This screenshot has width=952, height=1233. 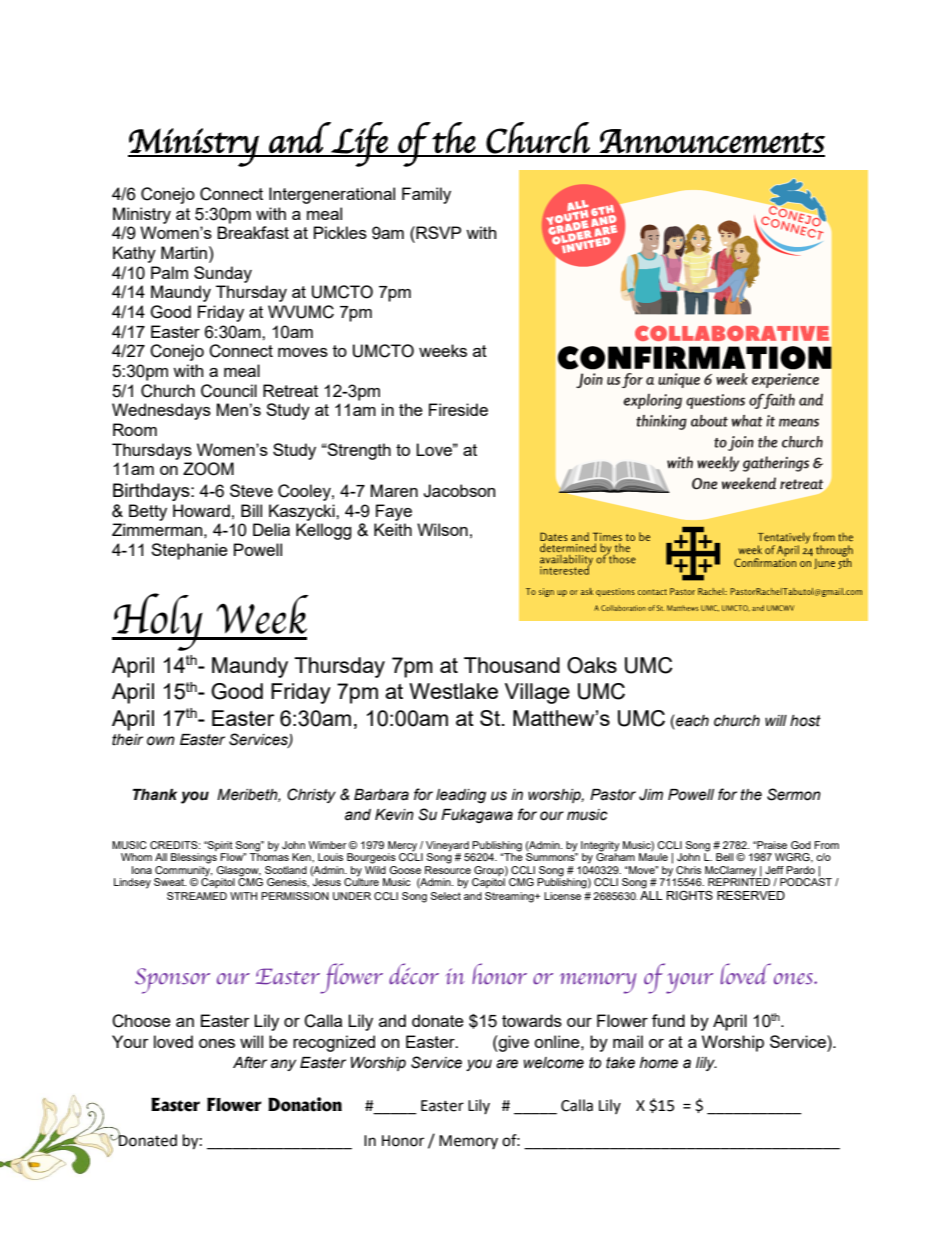 I want to click on Thousand, so click(x=512, y=665).
